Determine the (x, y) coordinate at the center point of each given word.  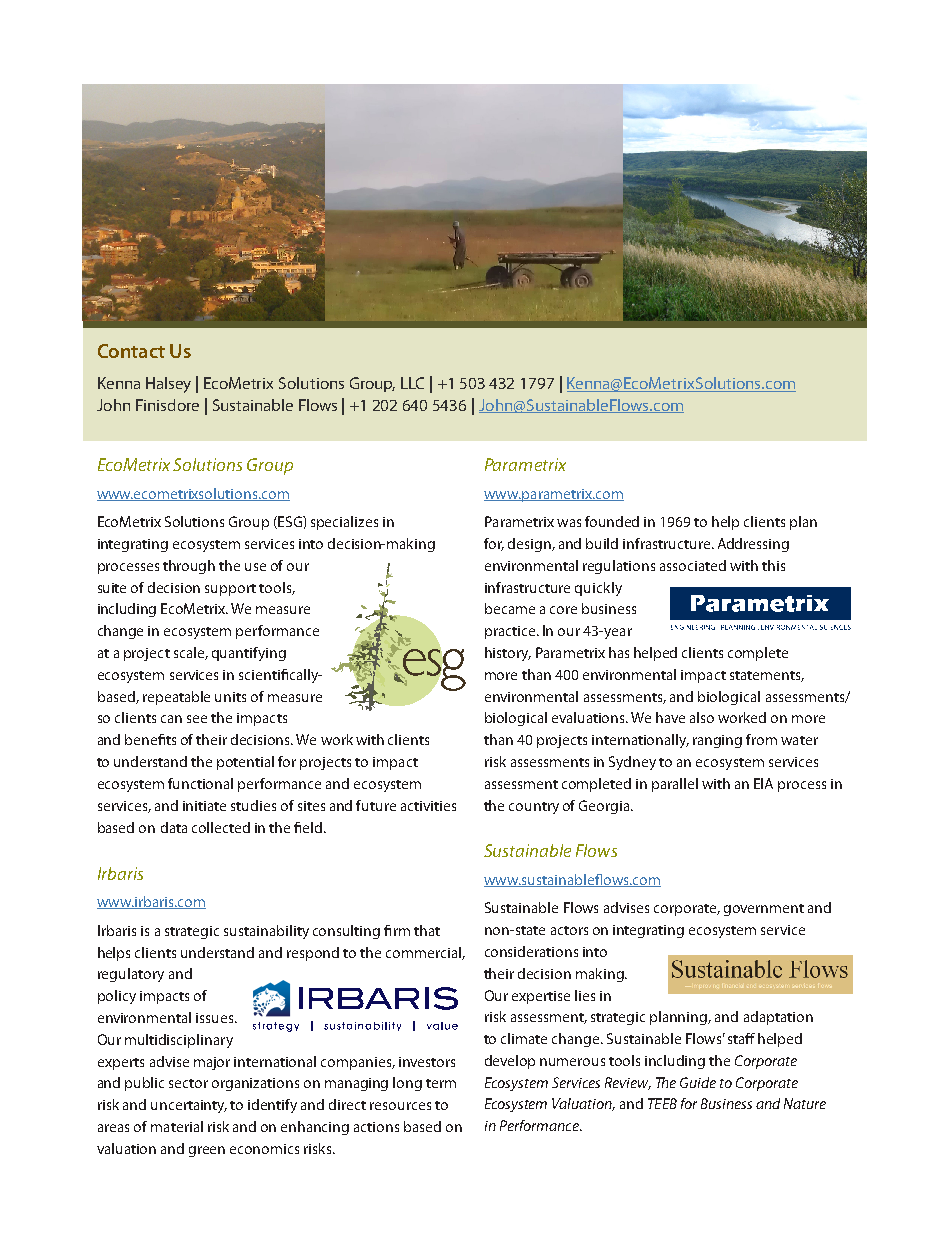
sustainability (266, 932)
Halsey (168, 385)
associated (693, 565)
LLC (412, 383)
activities (428, 806)
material (177, 1126)
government (764, 910)
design (530, 545)
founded (612, 521)
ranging (717, 741)
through (189, 567)
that (427, 930)
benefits (150, 739)
